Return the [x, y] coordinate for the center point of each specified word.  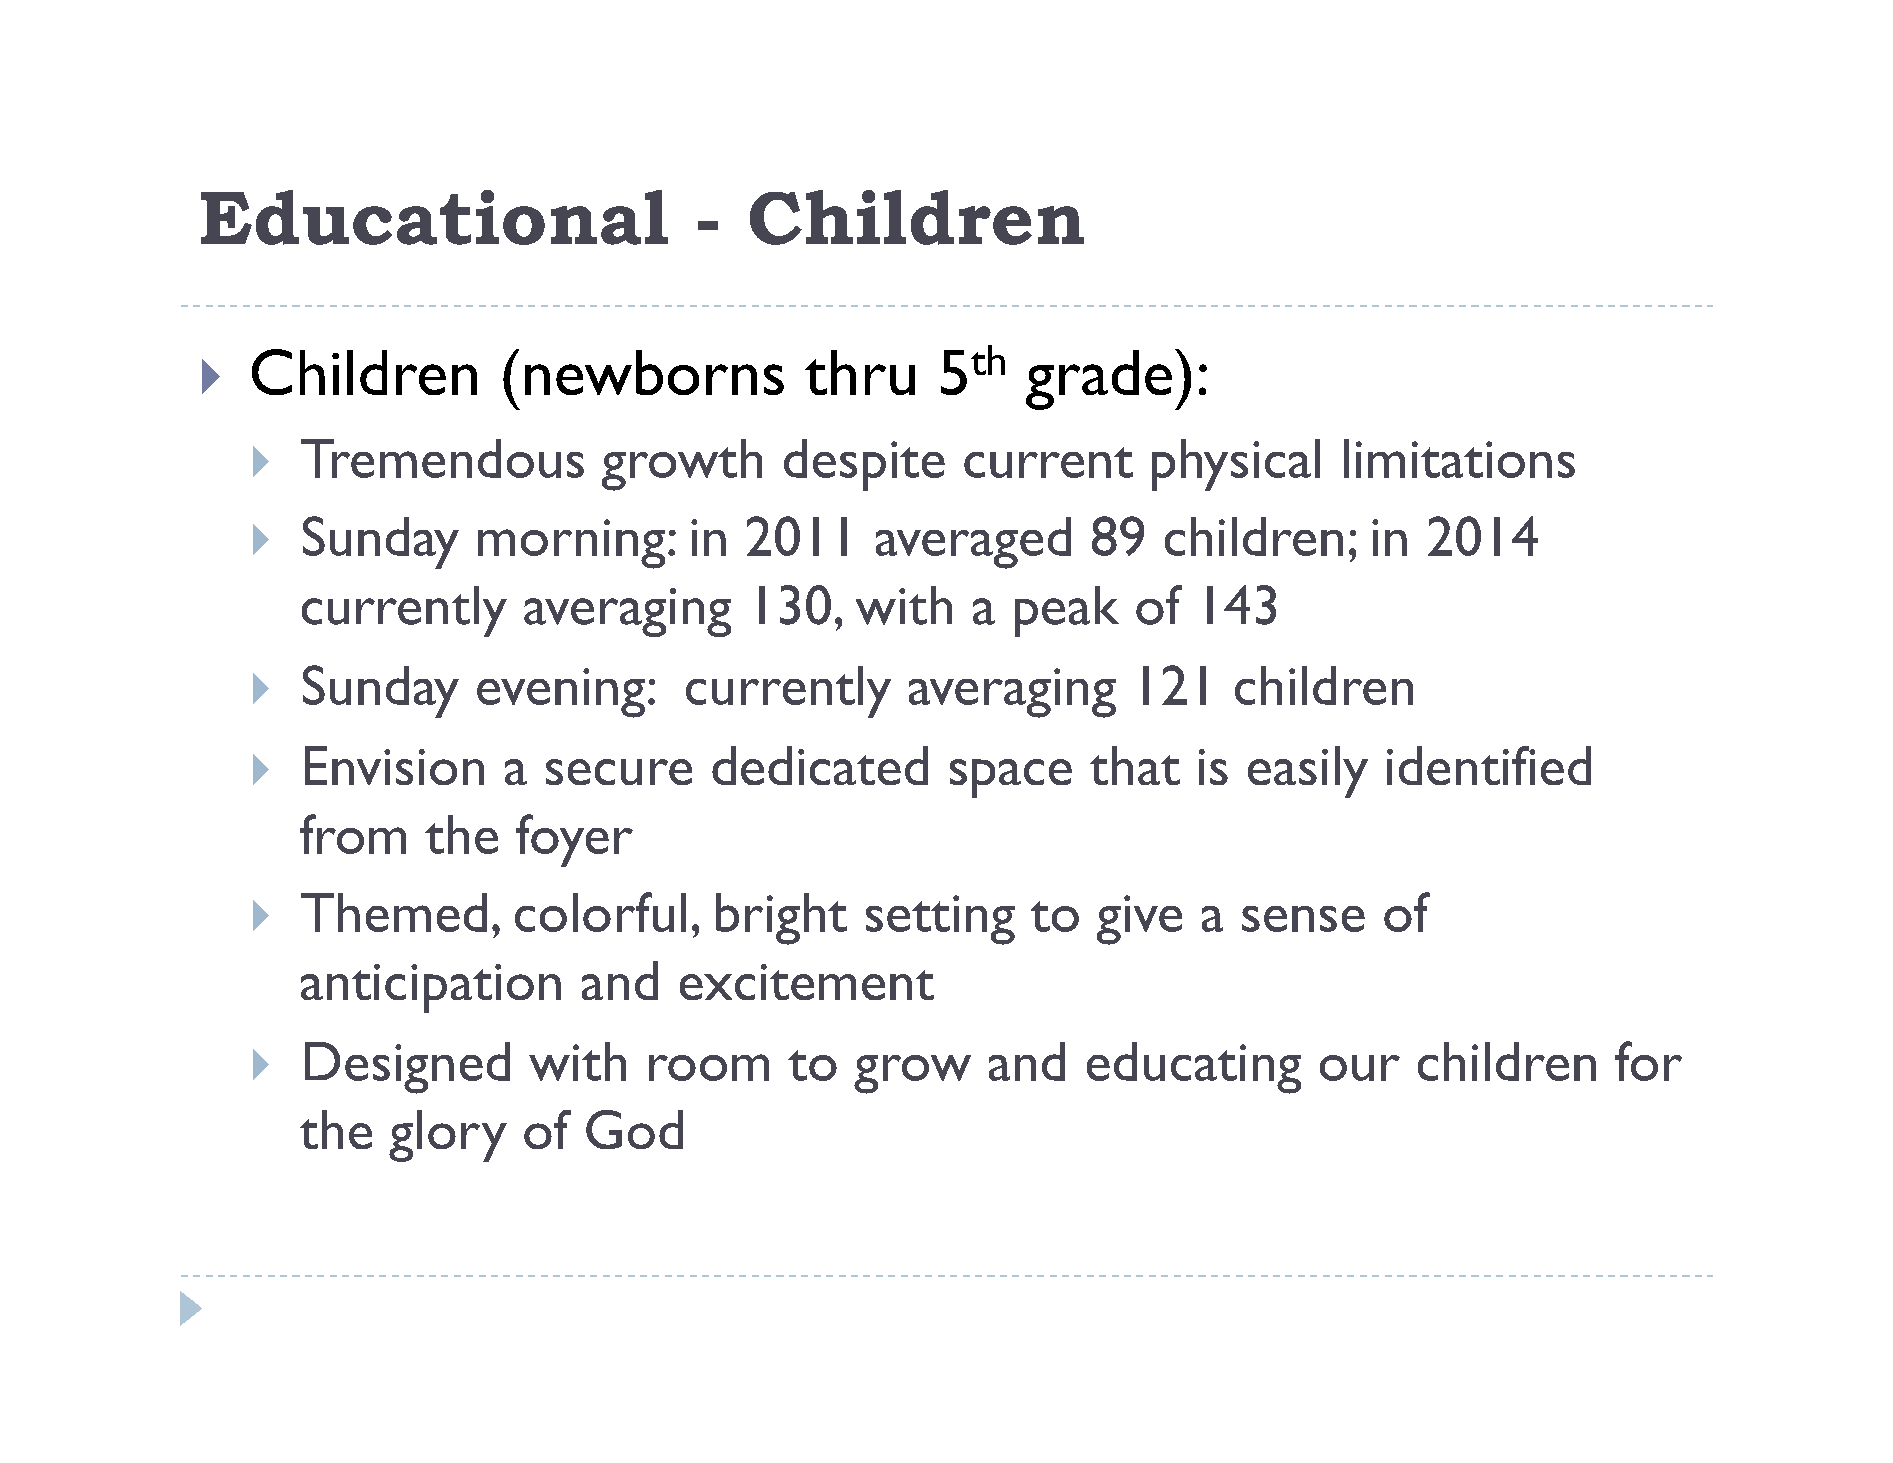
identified [1489, 765]
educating [1194, 1068]
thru [860, 372]
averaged [973, 543]
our [1360, 1068]
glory [448, 1136]
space [1011, 778]
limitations [1459, 458]
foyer [574, 840]
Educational [434, 217]
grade [1099, 380]
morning [571, 544]
